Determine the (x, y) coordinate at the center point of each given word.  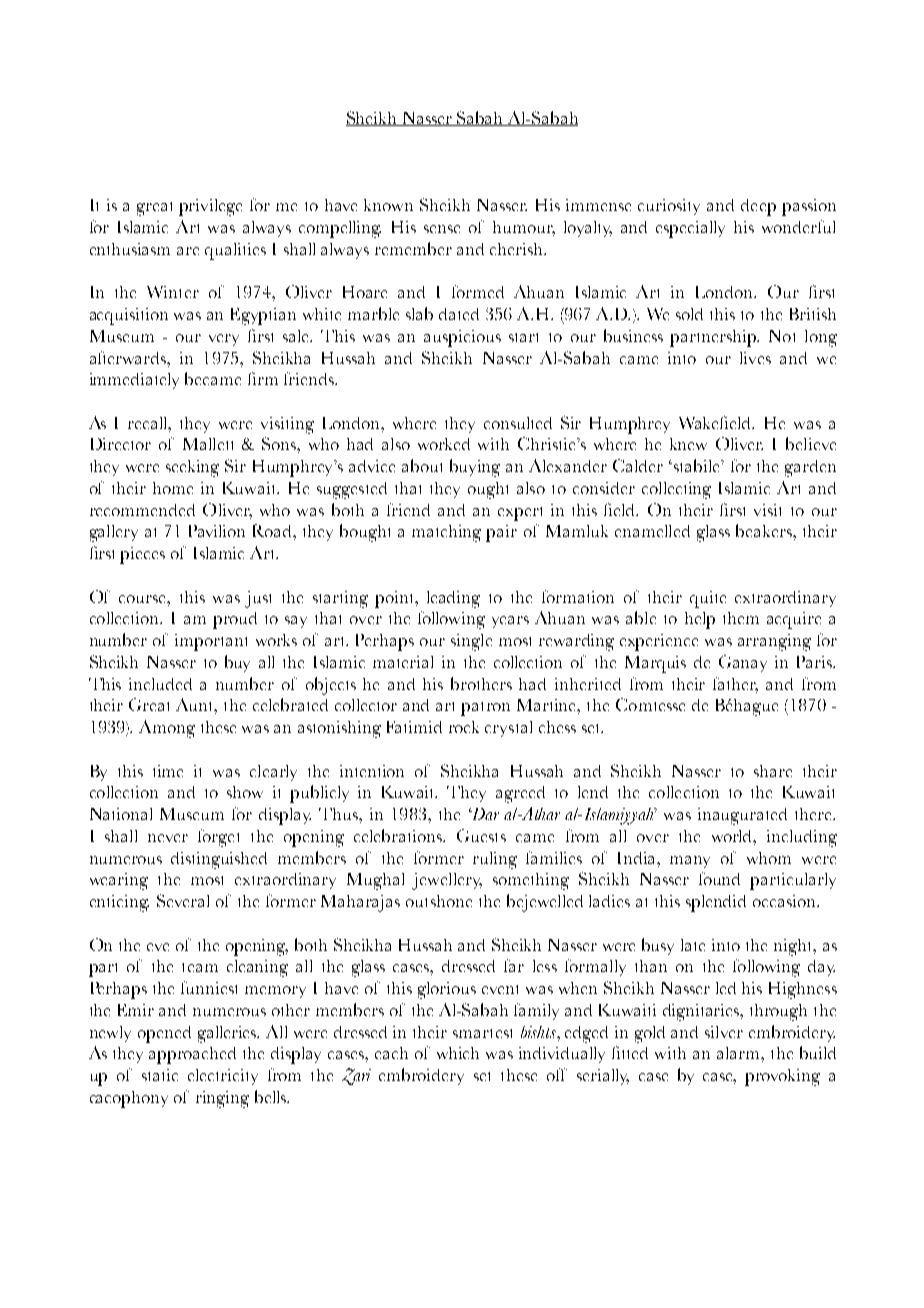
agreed (520, 794)
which (458, 1053)
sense (442, 229)
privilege (210, 207)
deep (758, 207)
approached (192, 1055)
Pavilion (217, 531)
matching (446, 533)
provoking (782, 1077)
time (168, 771)
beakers (765, 530)
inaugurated (742, 816)
